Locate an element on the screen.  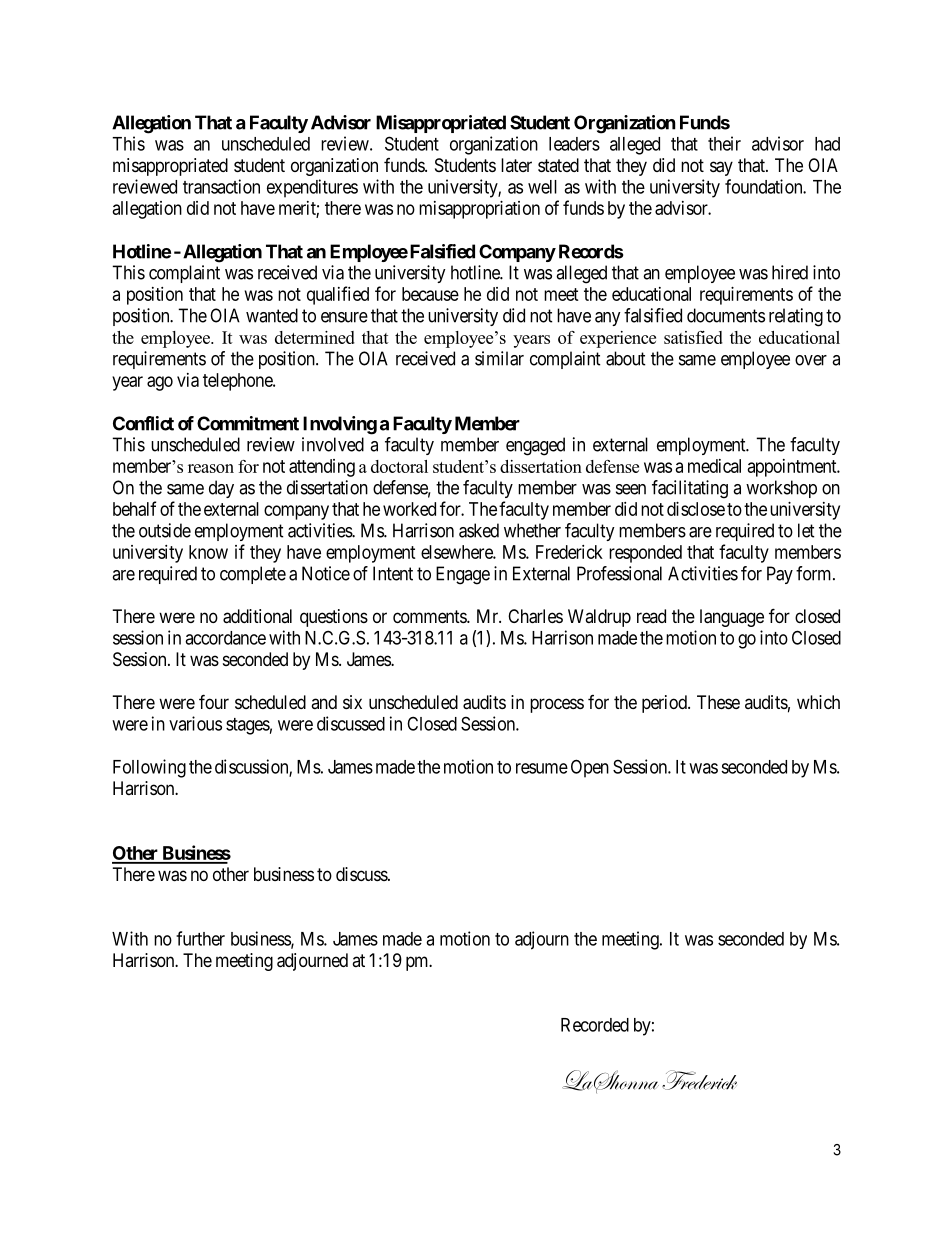
later is located at coordinates (516, 165).
